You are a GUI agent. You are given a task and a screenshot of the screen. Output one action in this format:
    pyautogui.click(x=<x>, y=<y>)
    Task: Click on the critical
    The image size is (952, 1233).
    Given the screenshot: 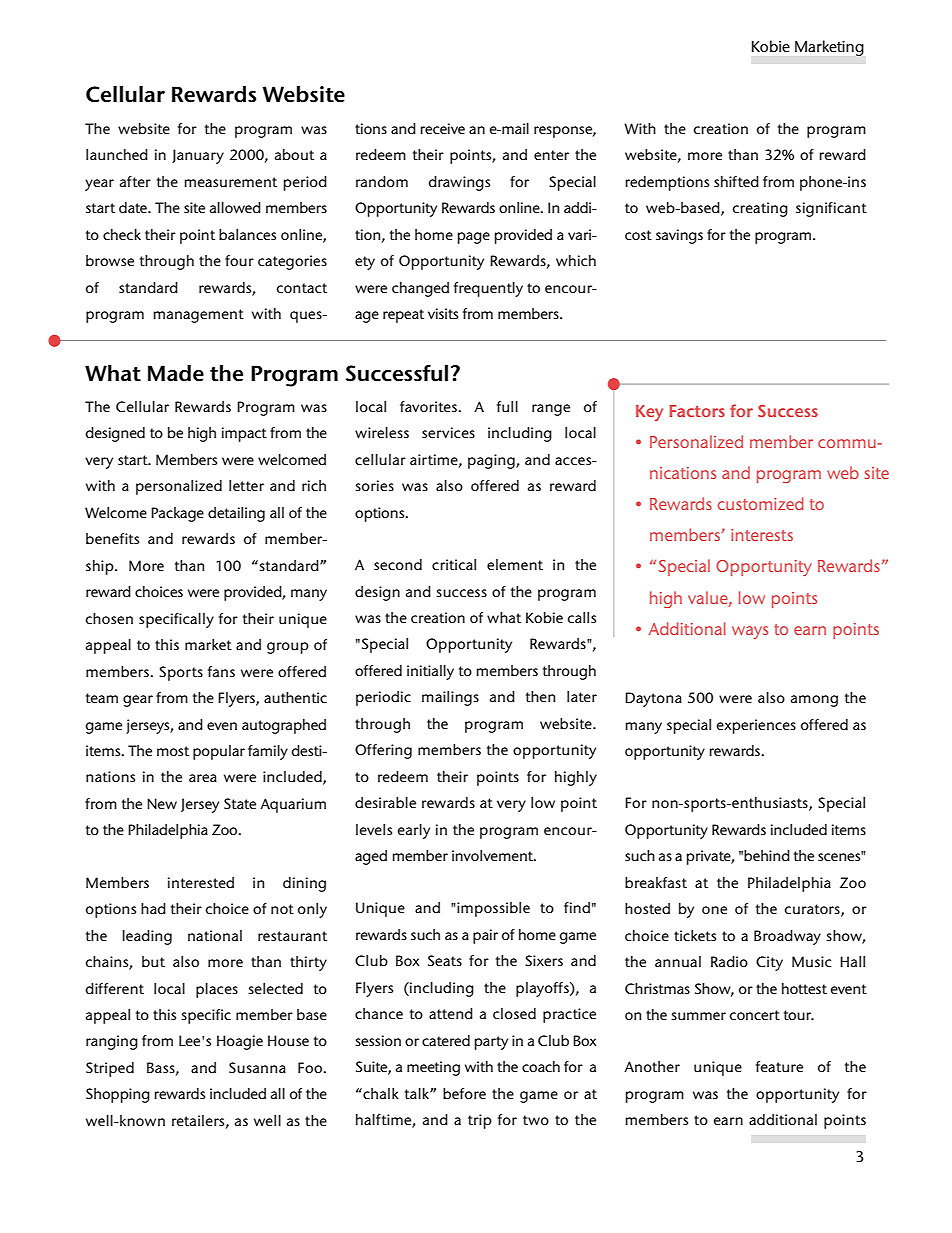 What is the action you would take?
    pyautogui.click(x=454, y=564)
